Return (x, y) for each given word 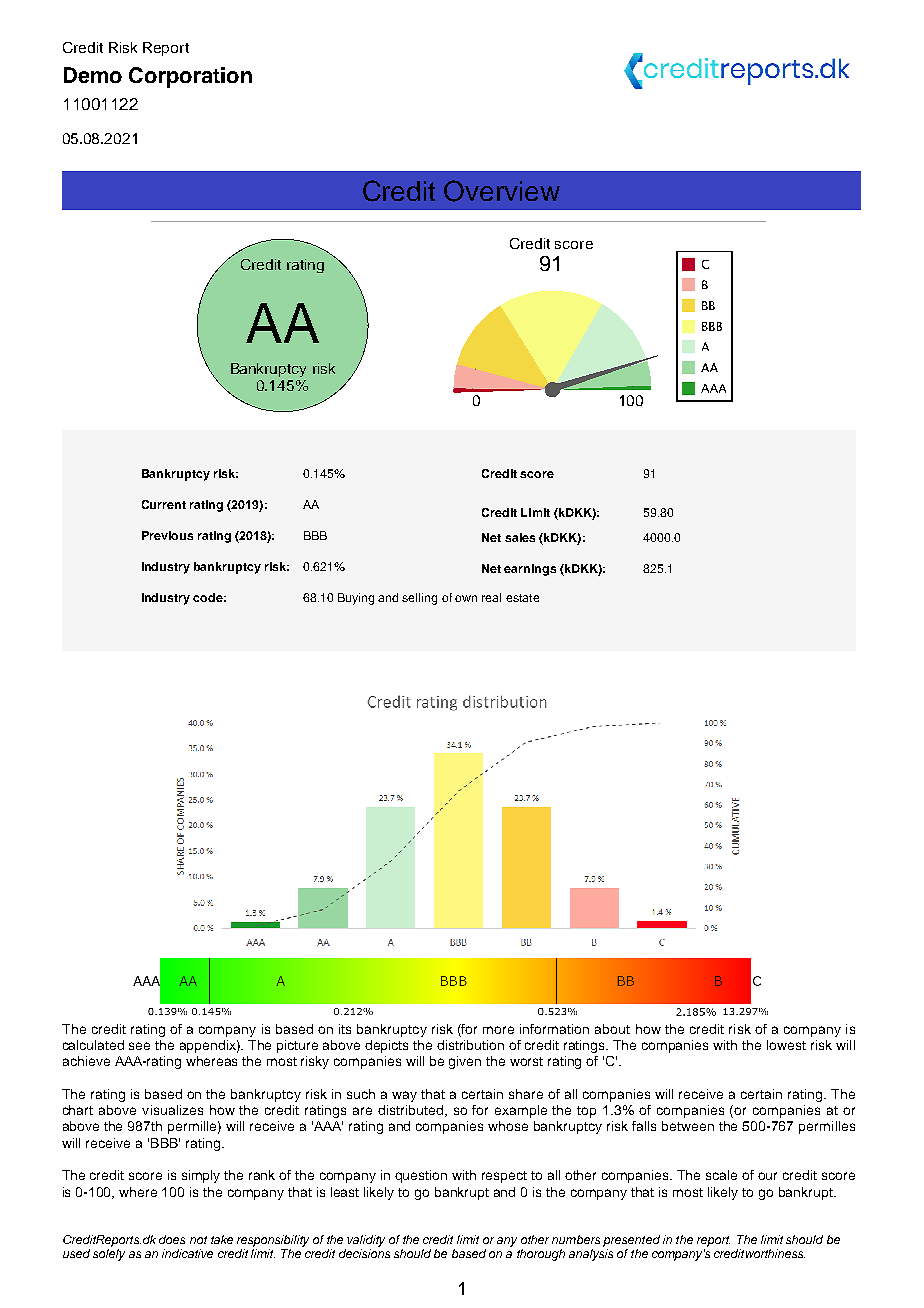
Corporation (190, 77)
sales (520, 537)
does (172, 1239)
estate (522, 598)
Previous (167, 535)
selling (419, 599)
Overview (502, 191)
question (421, 1176)
